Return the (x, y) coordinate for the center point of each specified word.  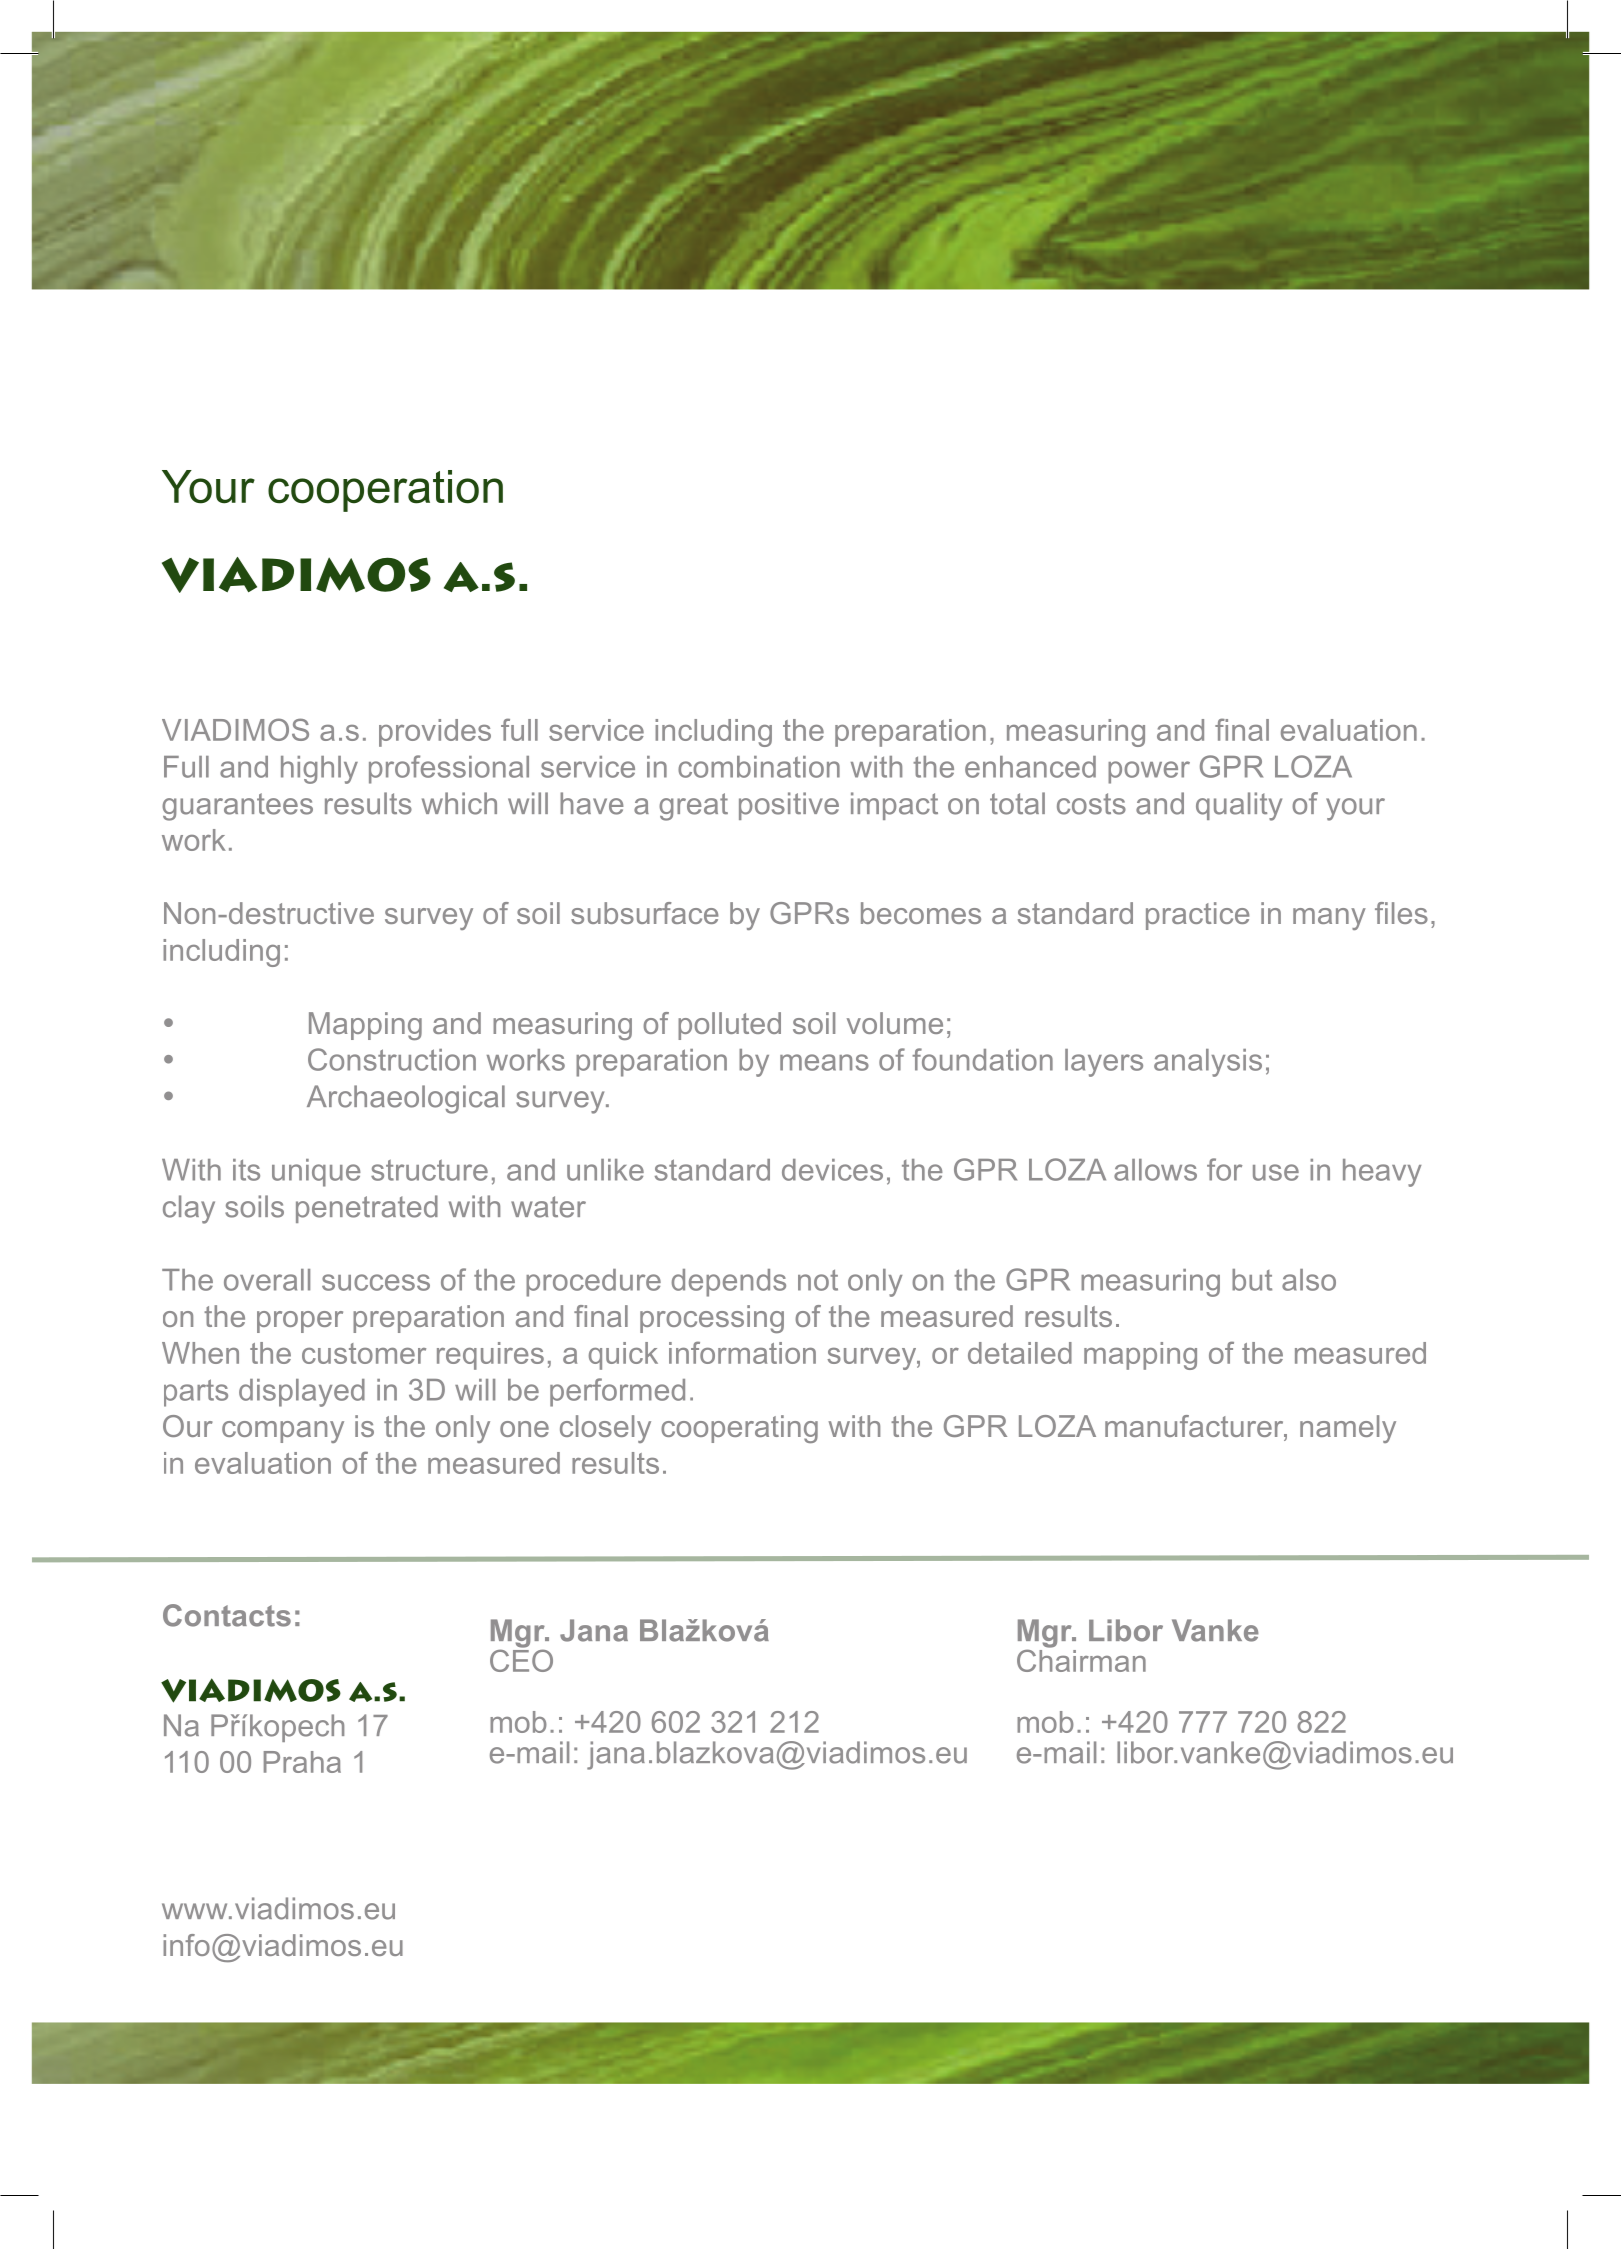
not (818, 1280)
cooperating (739, 1429)
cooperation (385, 491)
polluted (729, 1026)
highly (319, 770)
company (283, 1432)
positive (789, 806)
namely (1348, 1429)
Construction (392, 1059)
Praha (302, 1762)
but (1252, 1280)
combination (759, 767)
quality (1239, 806)
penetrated (367, 1209)
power (1149, 772)
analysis (1208, 1063)
